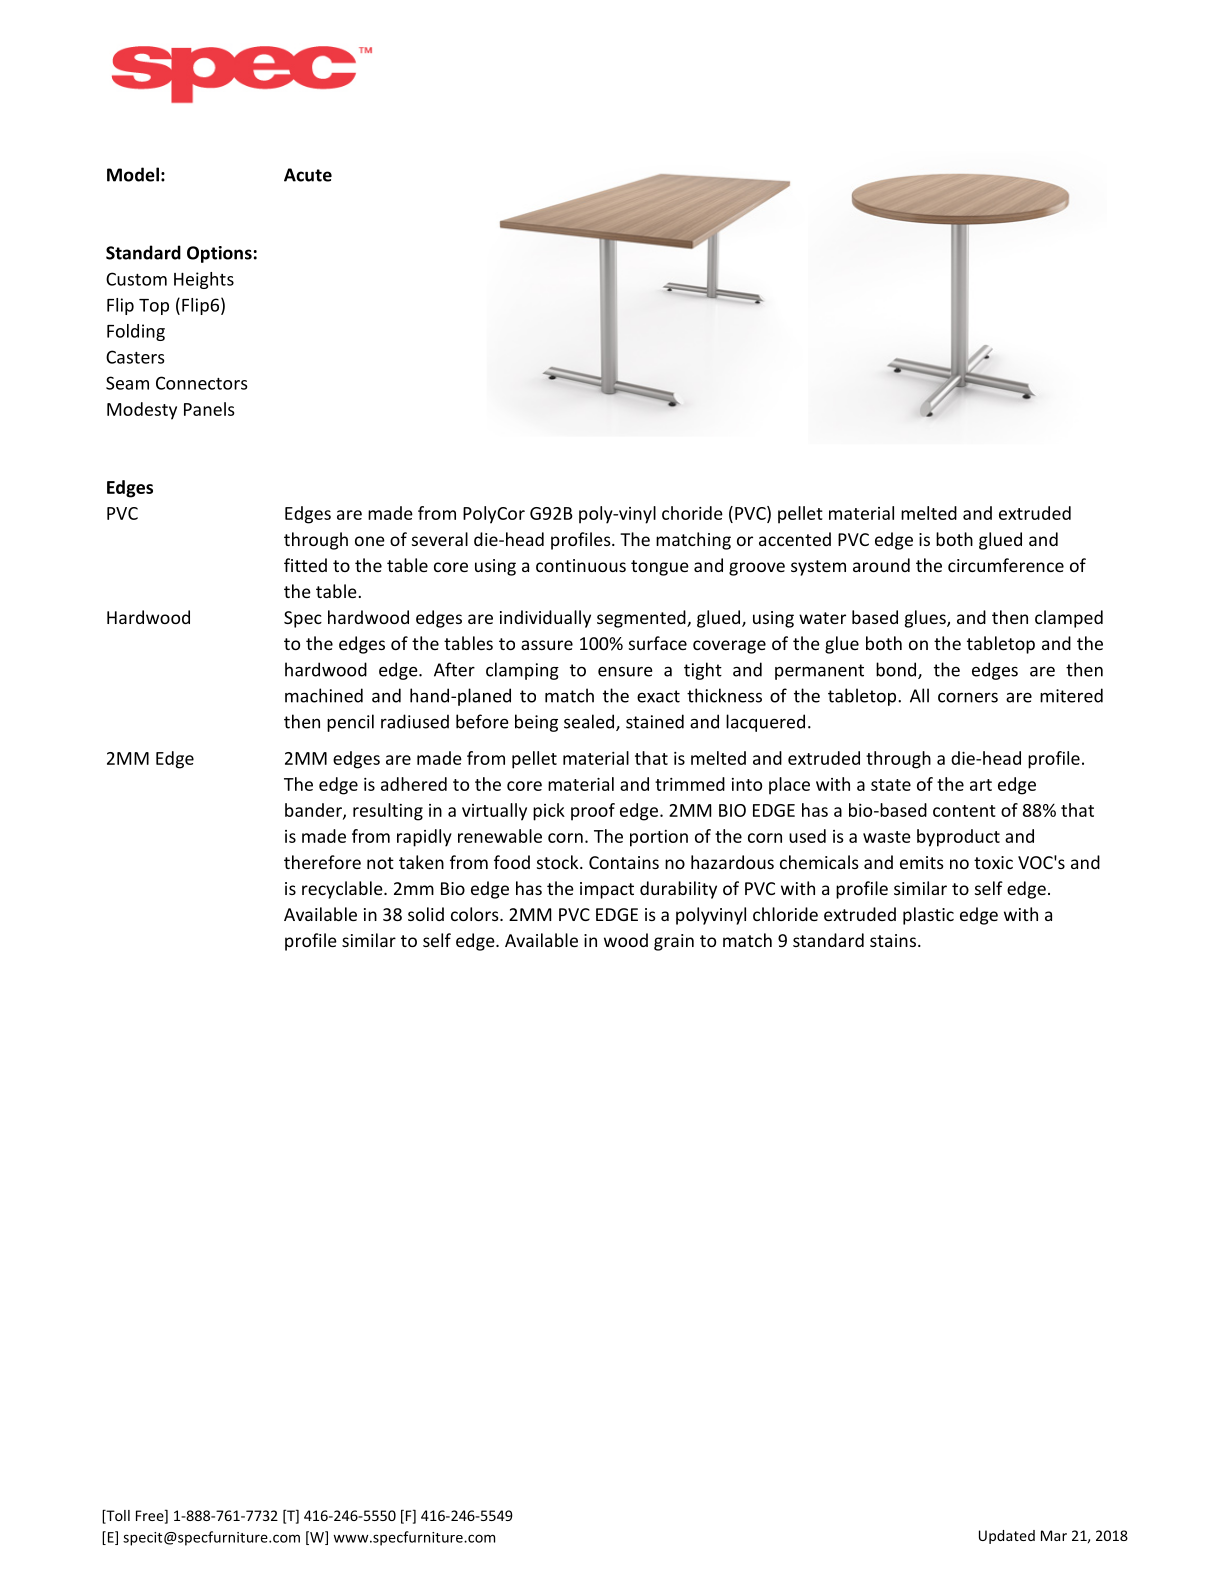 Image resolution: width=1231 pixels, height=1592 pixels. Describe the element at coordinates (209, 409) in the screenshot. I see `Panels` at that location.
